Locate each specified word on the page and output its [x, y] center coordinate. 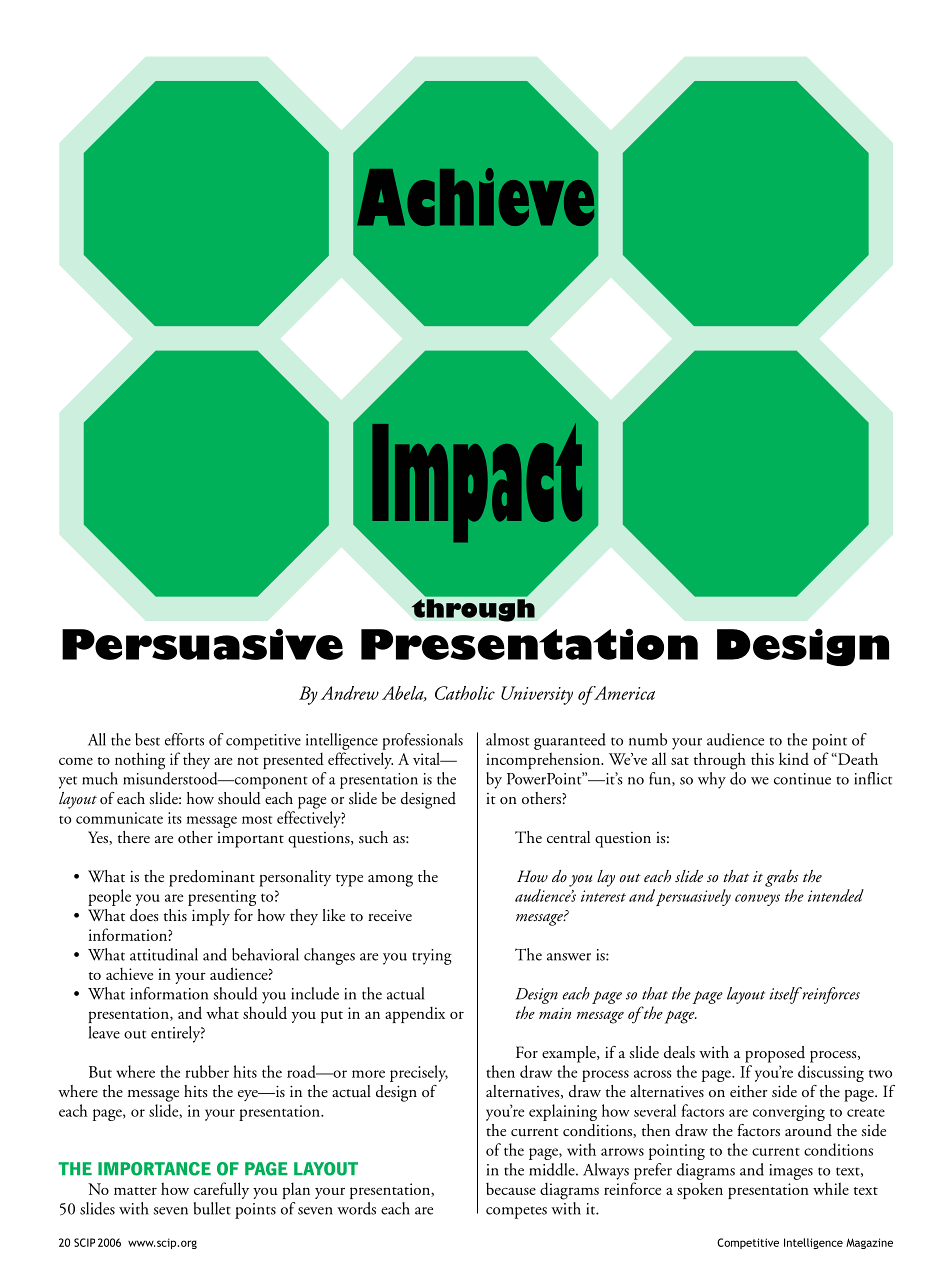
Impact [477, 484]
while [831, 1188]
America [623, 693]
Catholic [465, 693]
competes [516, 1212]
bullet [212, 1208]
